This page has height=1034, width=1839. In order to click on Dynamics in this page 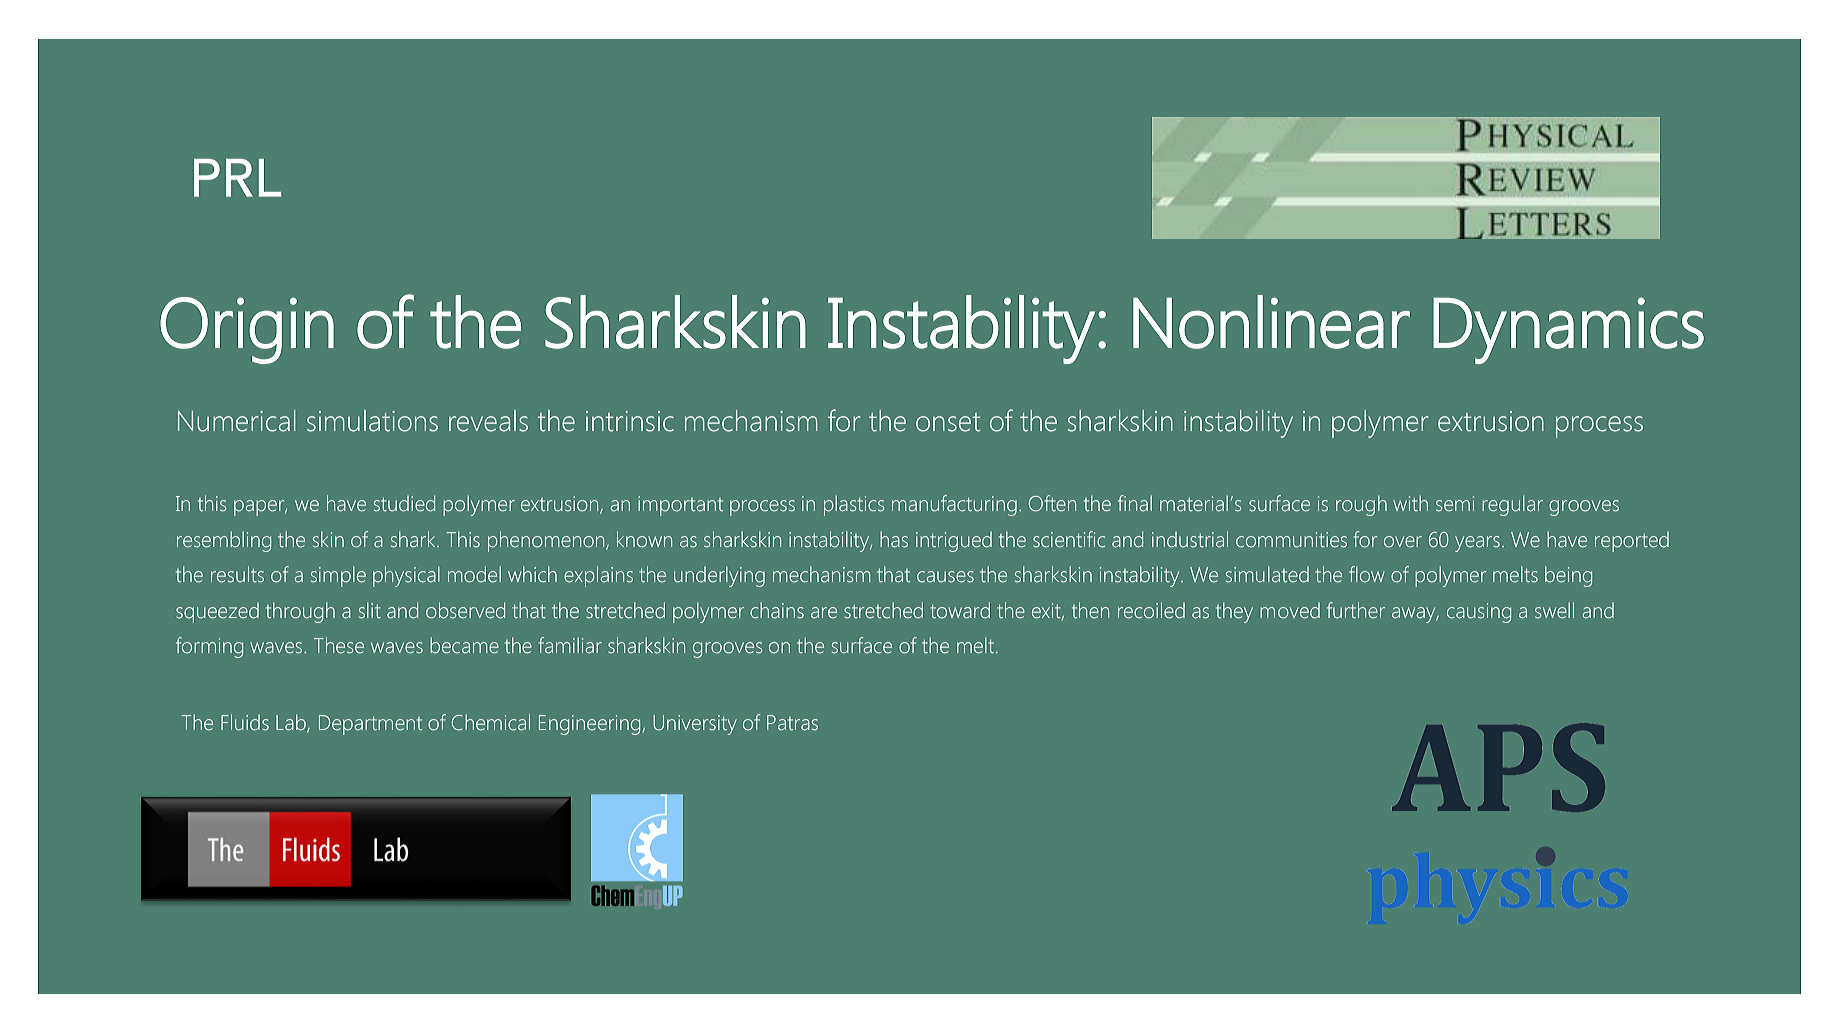, I will do `click(1568, 331)`.
